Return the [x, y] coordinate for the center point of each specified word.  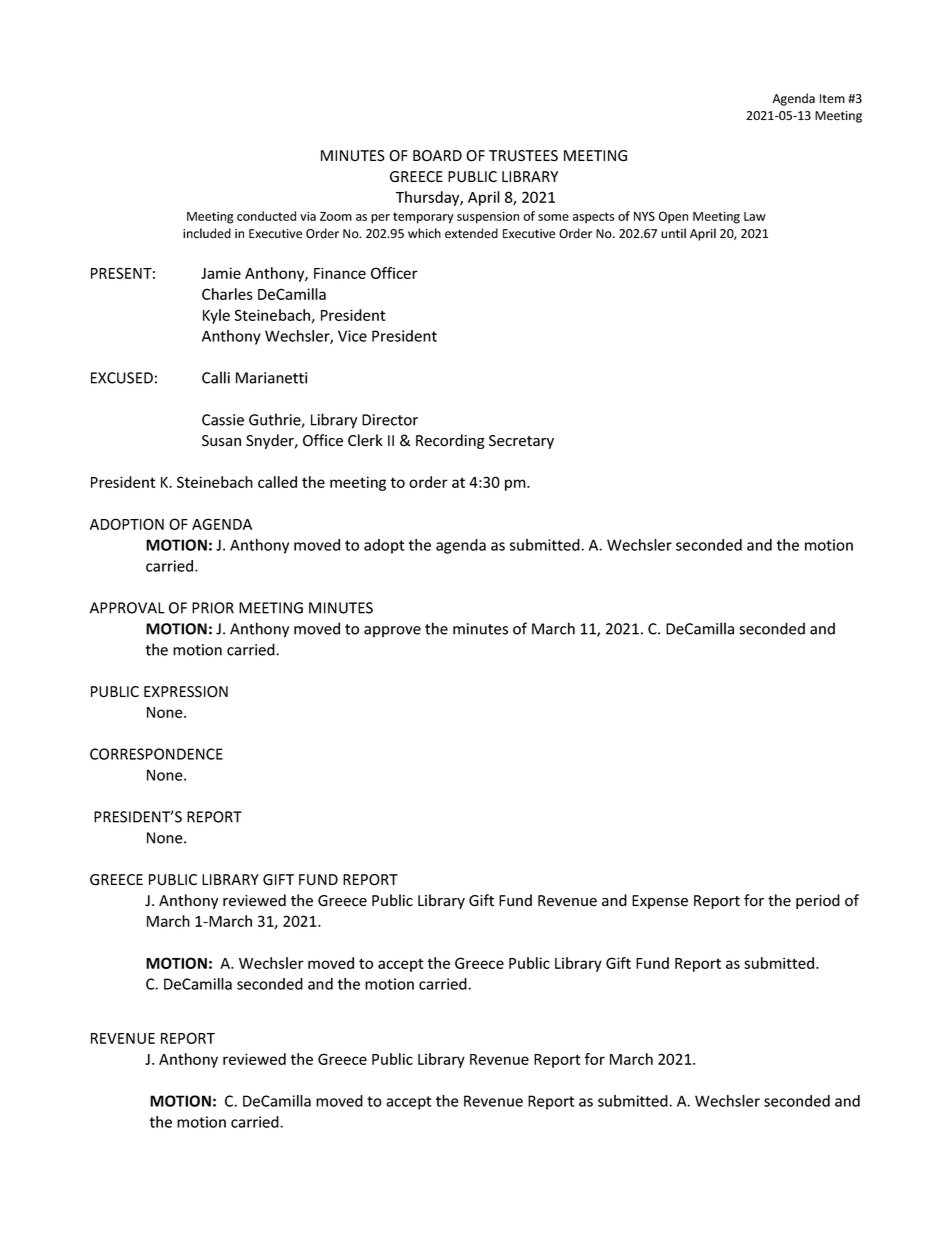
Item [832, 99]
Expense [660, 902]
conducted [266, 216]
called [277, 482]
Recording [450, 441]
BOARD [437, 156]
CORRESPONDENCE [156, 754]
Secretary [521, 442]
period [818, 901]
